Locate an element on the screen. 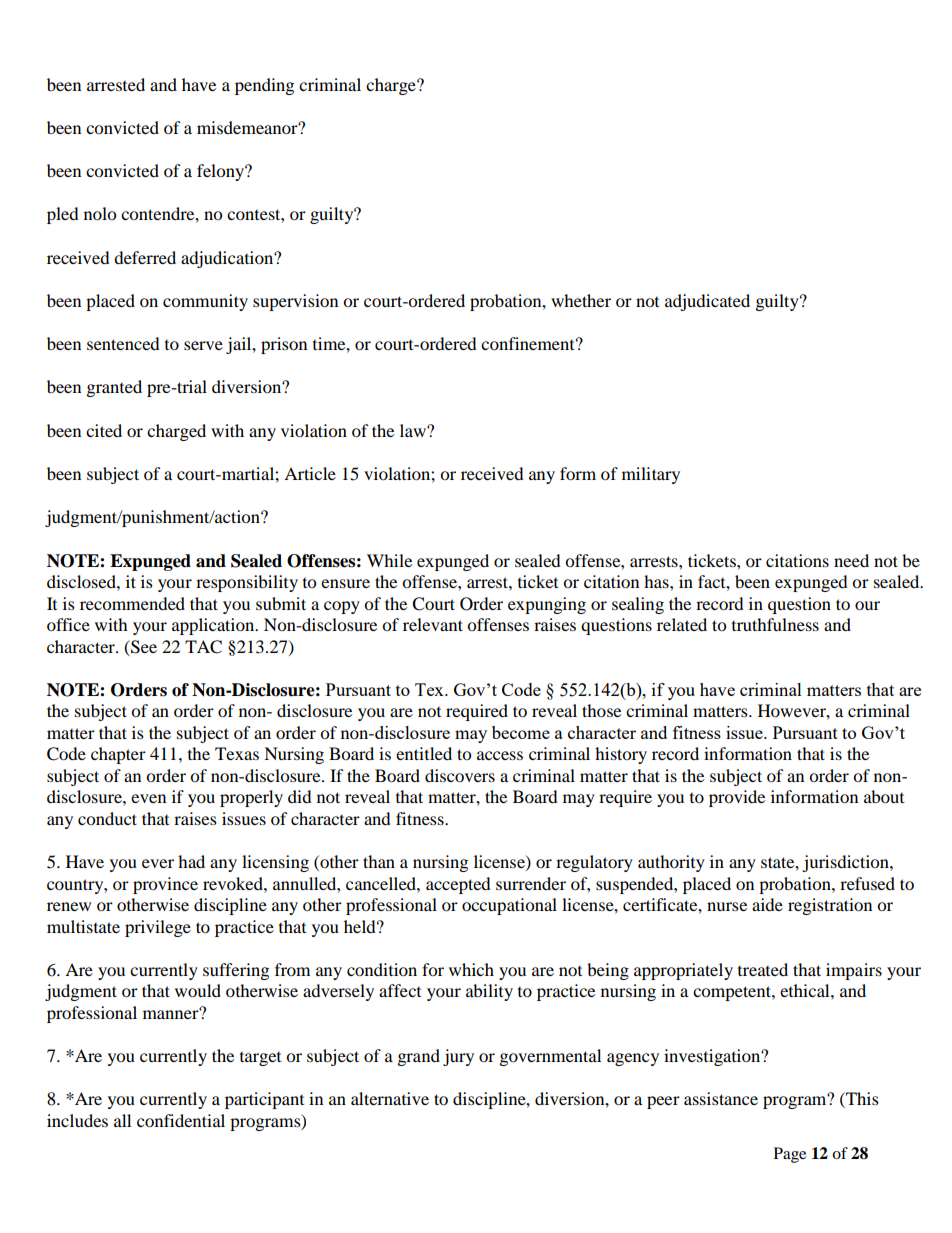 This screenshot has height=1233, width=952. granted is located at coordinates (114, 388).
